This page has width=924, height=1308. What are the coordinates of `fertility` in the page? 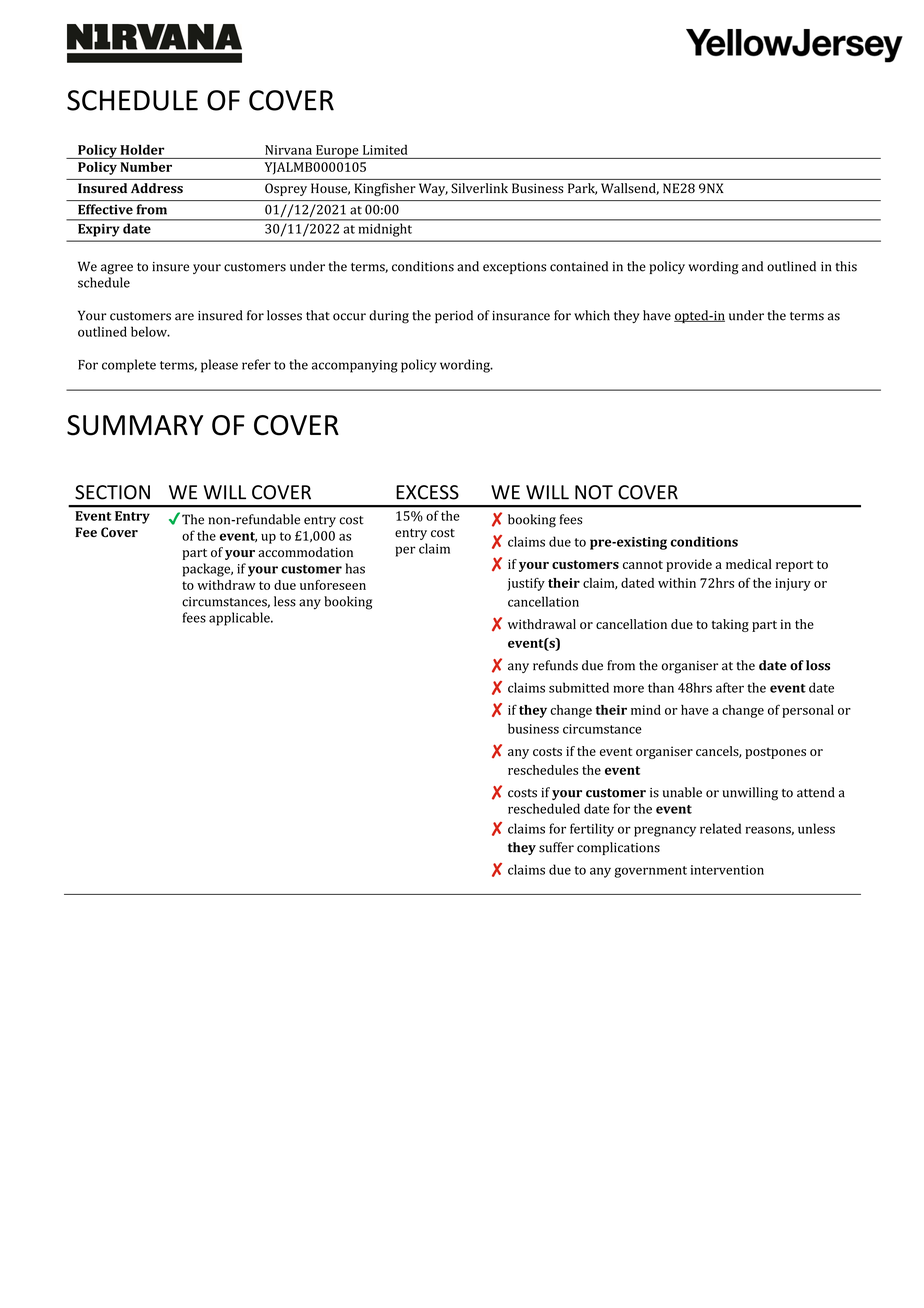 It's located at (592, 830).
